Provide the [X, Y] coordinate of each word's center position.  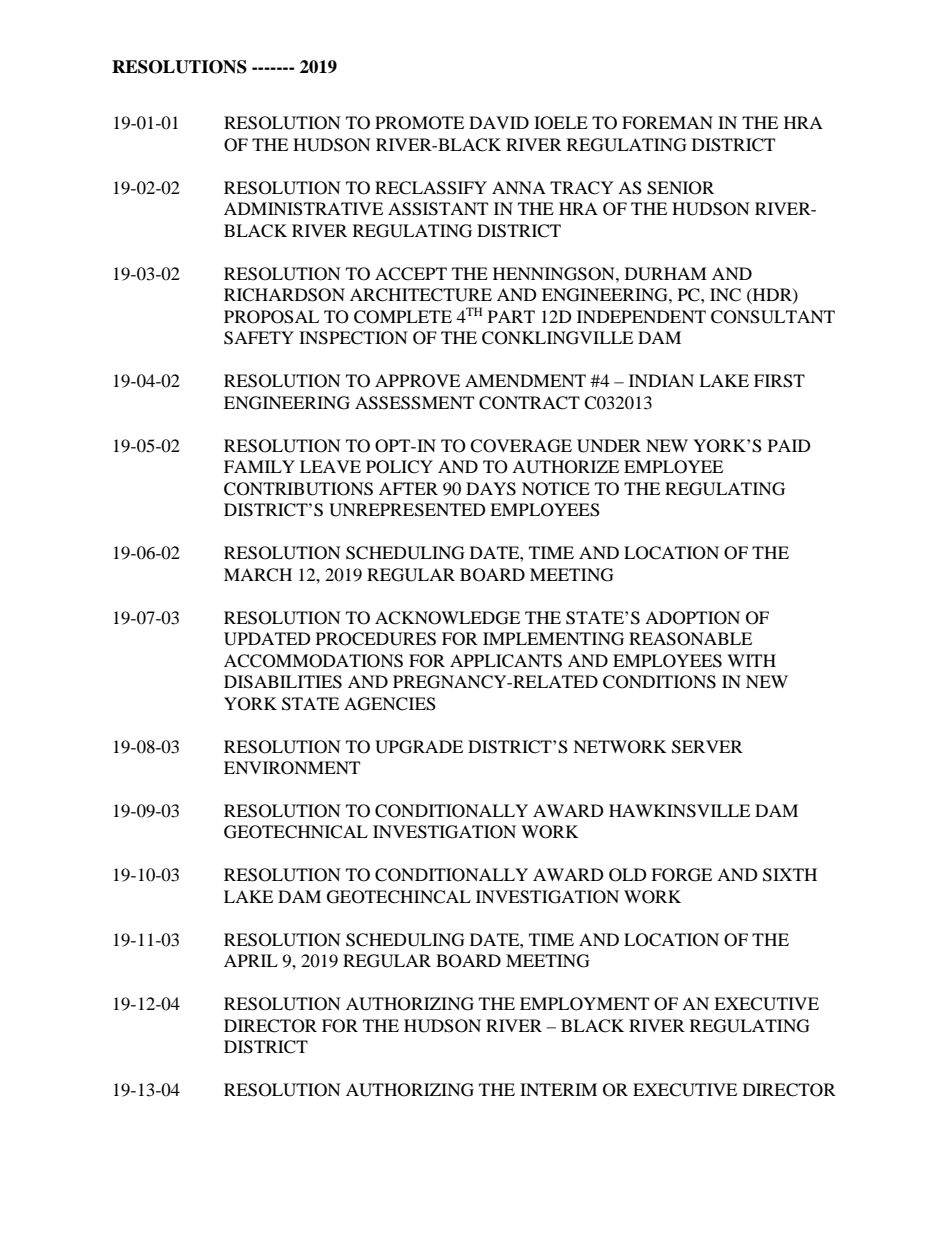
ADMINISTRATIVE [303, 209]
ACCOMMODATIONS [313, 661]
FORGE [681, 875]
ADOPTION [692, 618]
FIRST [779, 381]
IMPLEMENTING [553, 639]
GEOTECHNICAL [296, 832]
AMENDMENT [525, 380]
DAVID [499, 122]
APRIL [251, 960]
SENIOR [680, 188]
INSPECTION [353, 338]
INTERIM [558, 1089]
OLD [628, 875]
